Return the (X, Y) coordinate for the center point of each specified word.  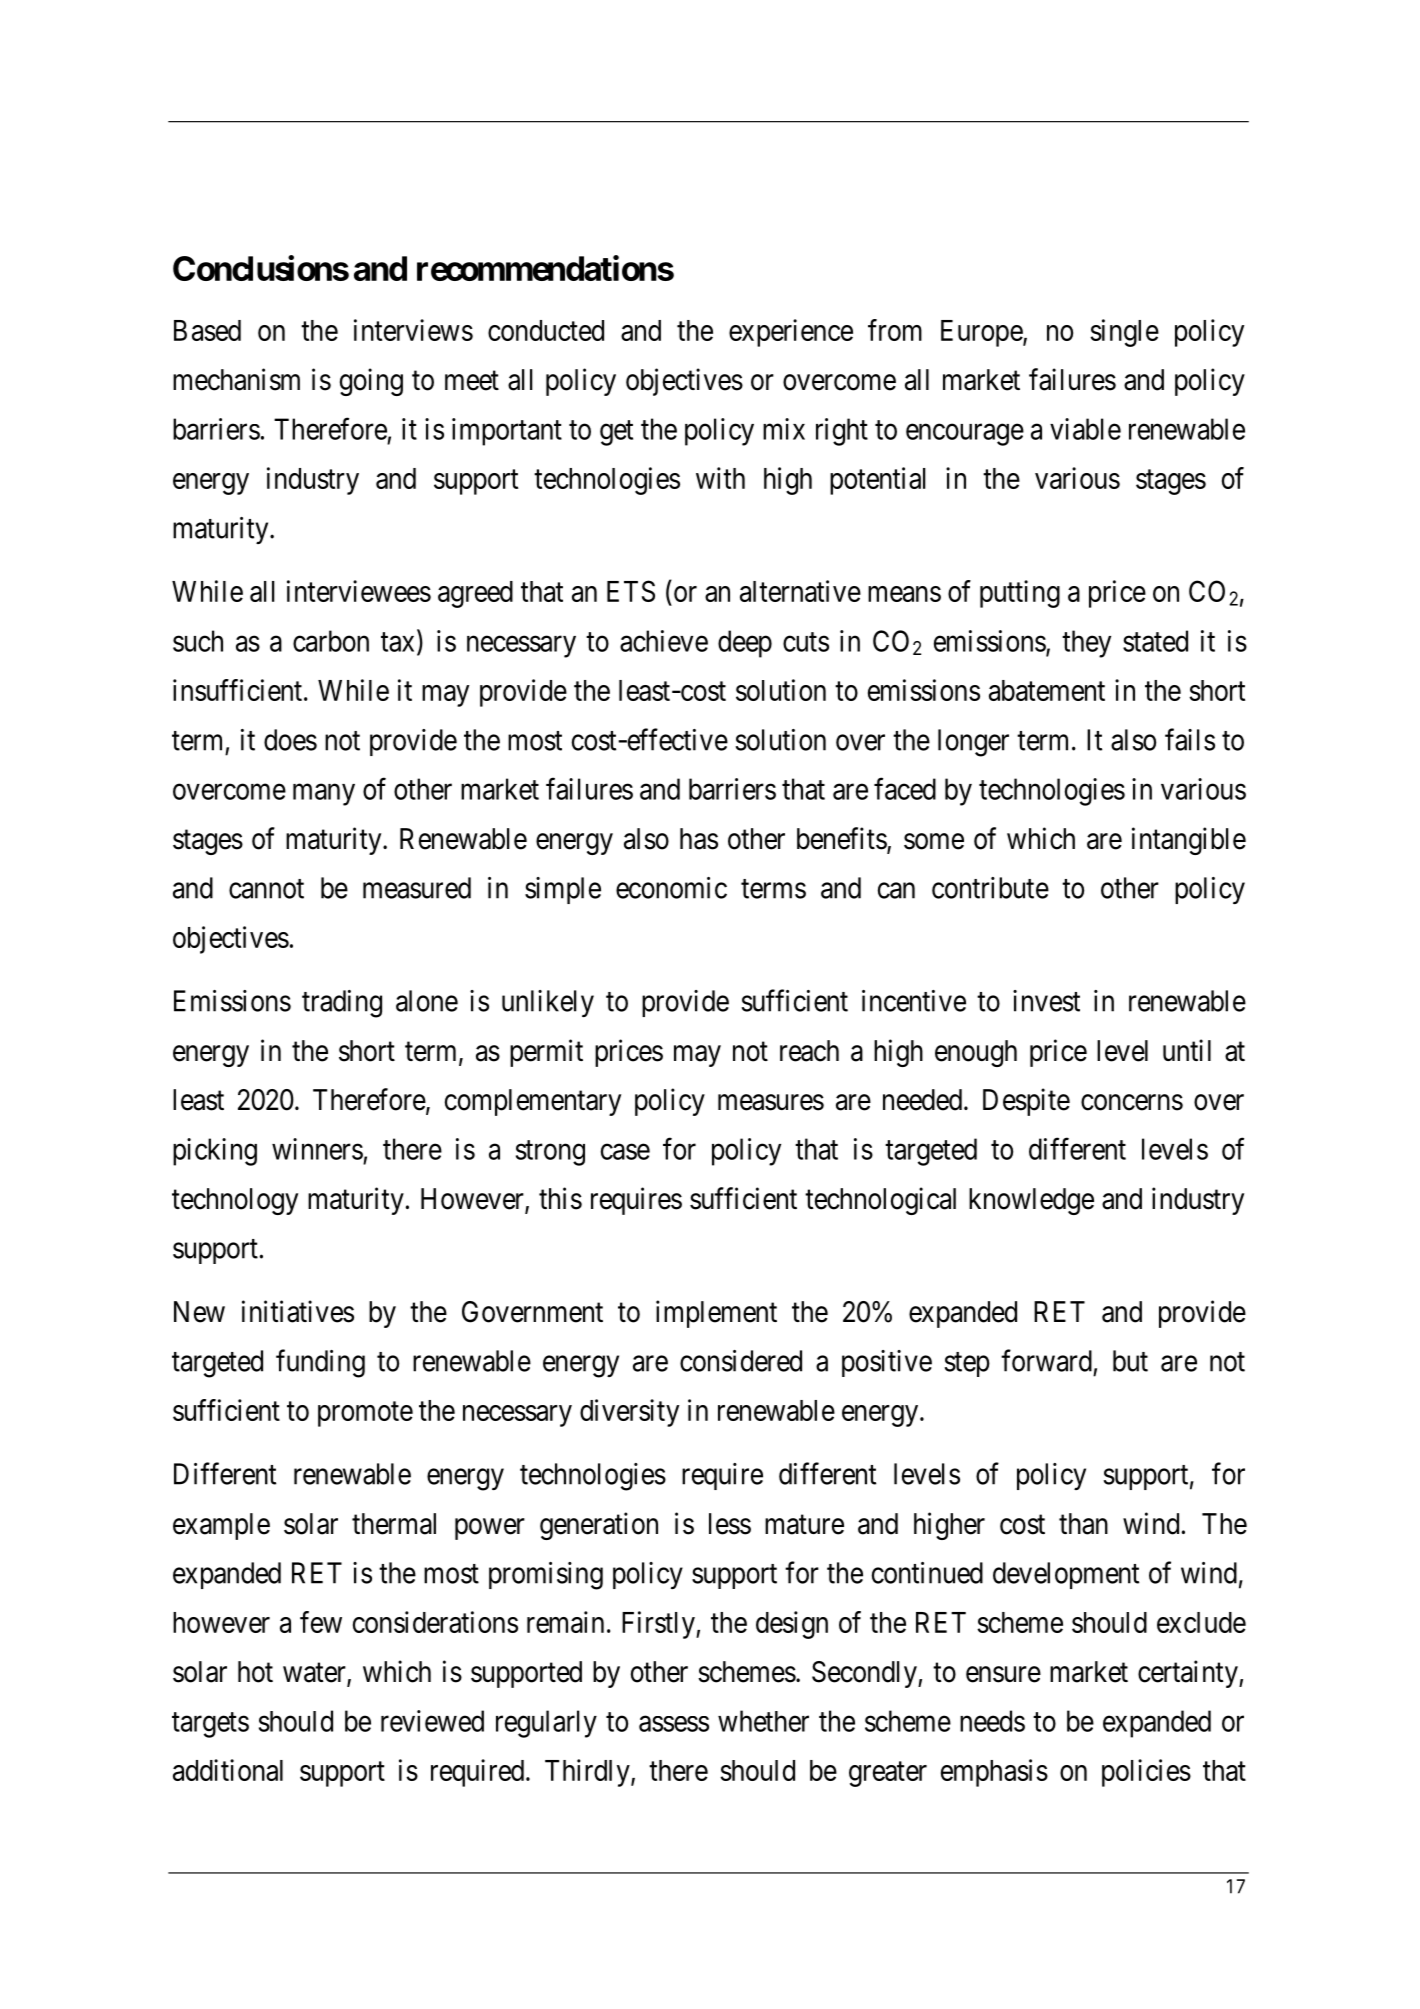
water (315, 1674)
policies (1146, 1773)
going (371, 382)
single (1124, 333)
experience (791, 333)
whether (763, 1721)
